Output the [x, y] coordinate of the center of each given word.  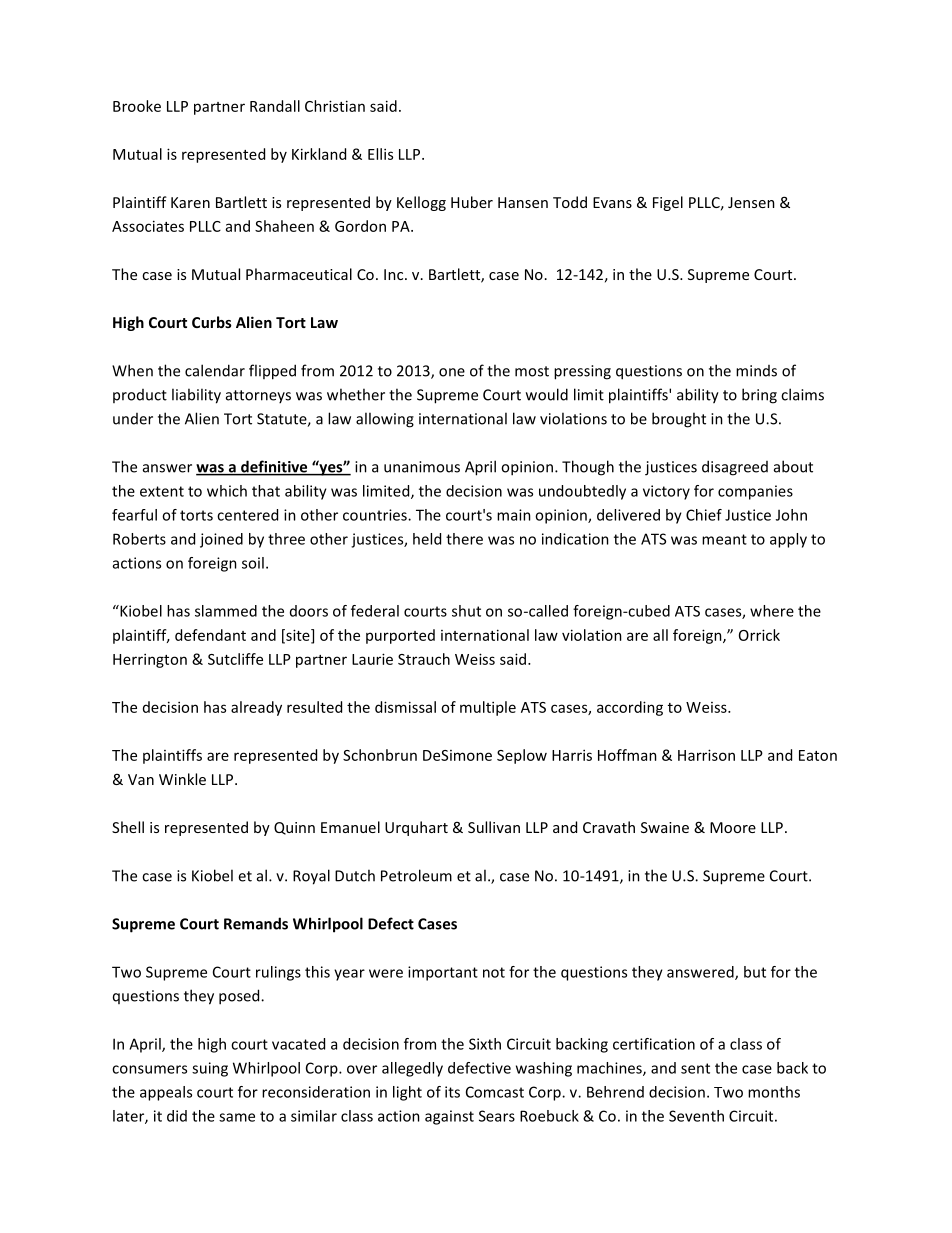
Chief [704, 515]
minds [756, 371]
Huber [472, 202]
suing [210, 1069]
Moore [733, 827]
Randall [275, 106]
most [532, 371]
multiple [488, 708]
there [464, 539]
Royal [311, 877]
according [630, 708]
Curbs [212, 322]
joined [221, 540]
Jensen [751, 202]
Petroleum [416, 875]
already [256, 708]
